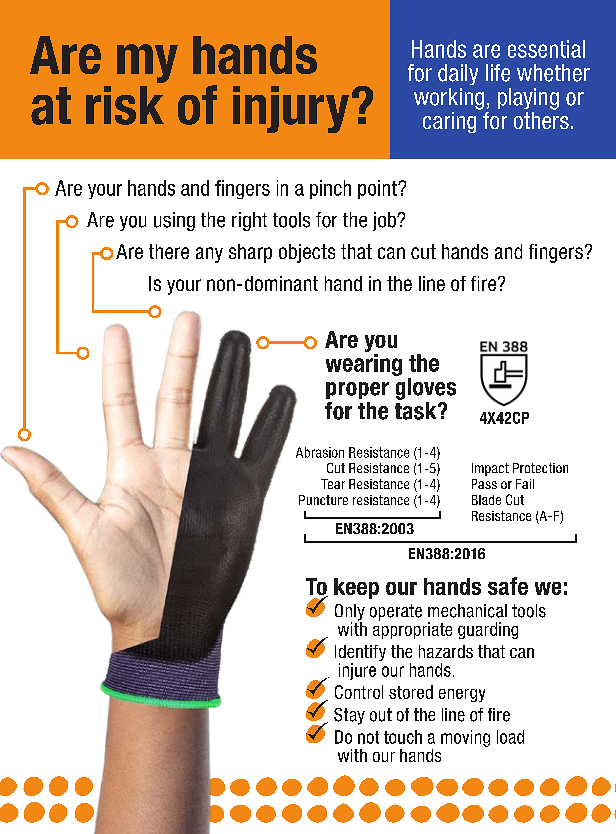 This screenshot has height=834, width=616. What do you see at coordinates (307, 253) in the screenshot?
I see `objects` at bounding box center [307, 253].
